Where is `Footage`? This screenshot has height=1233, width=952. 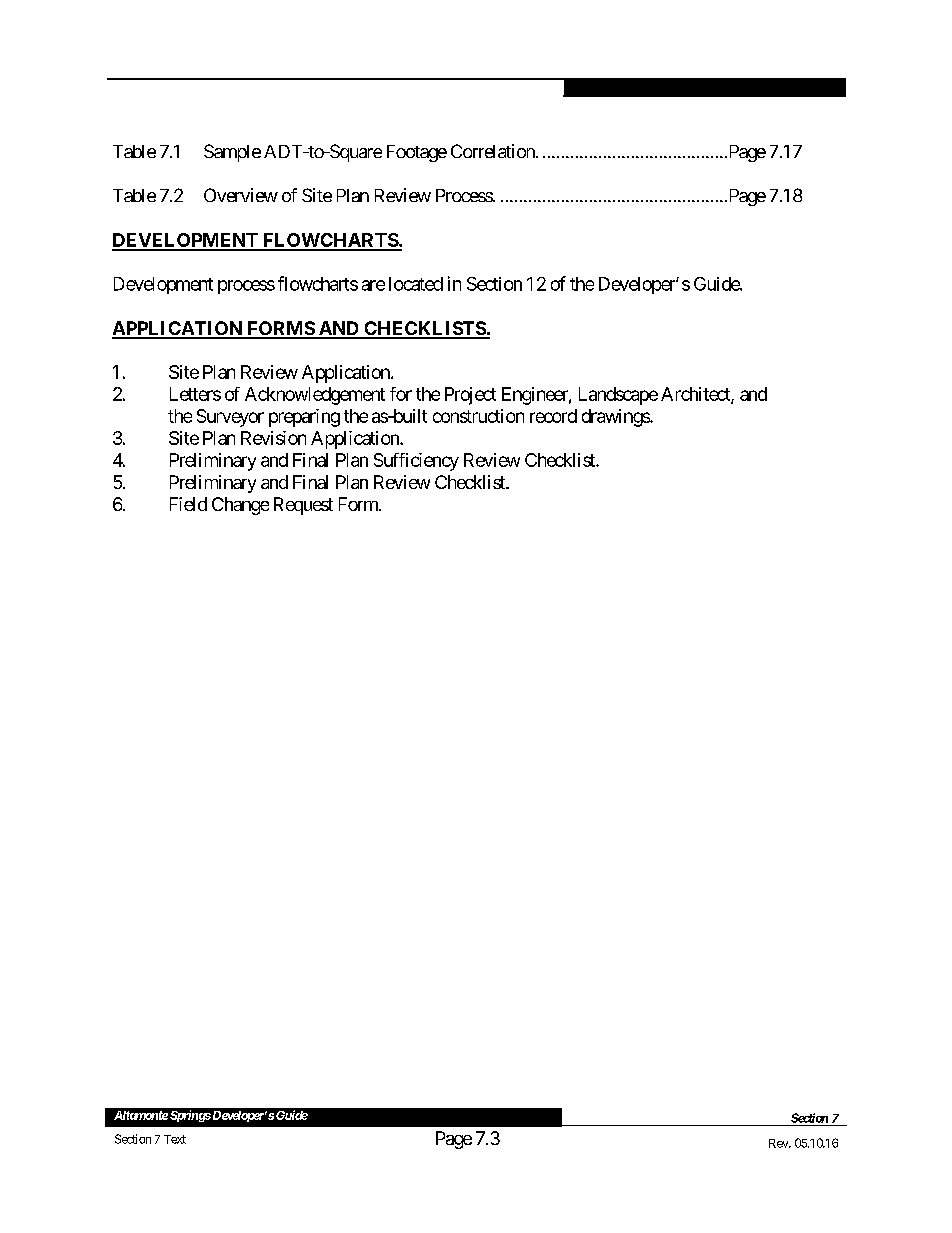
Footage is located at coordinates (417, 153).
